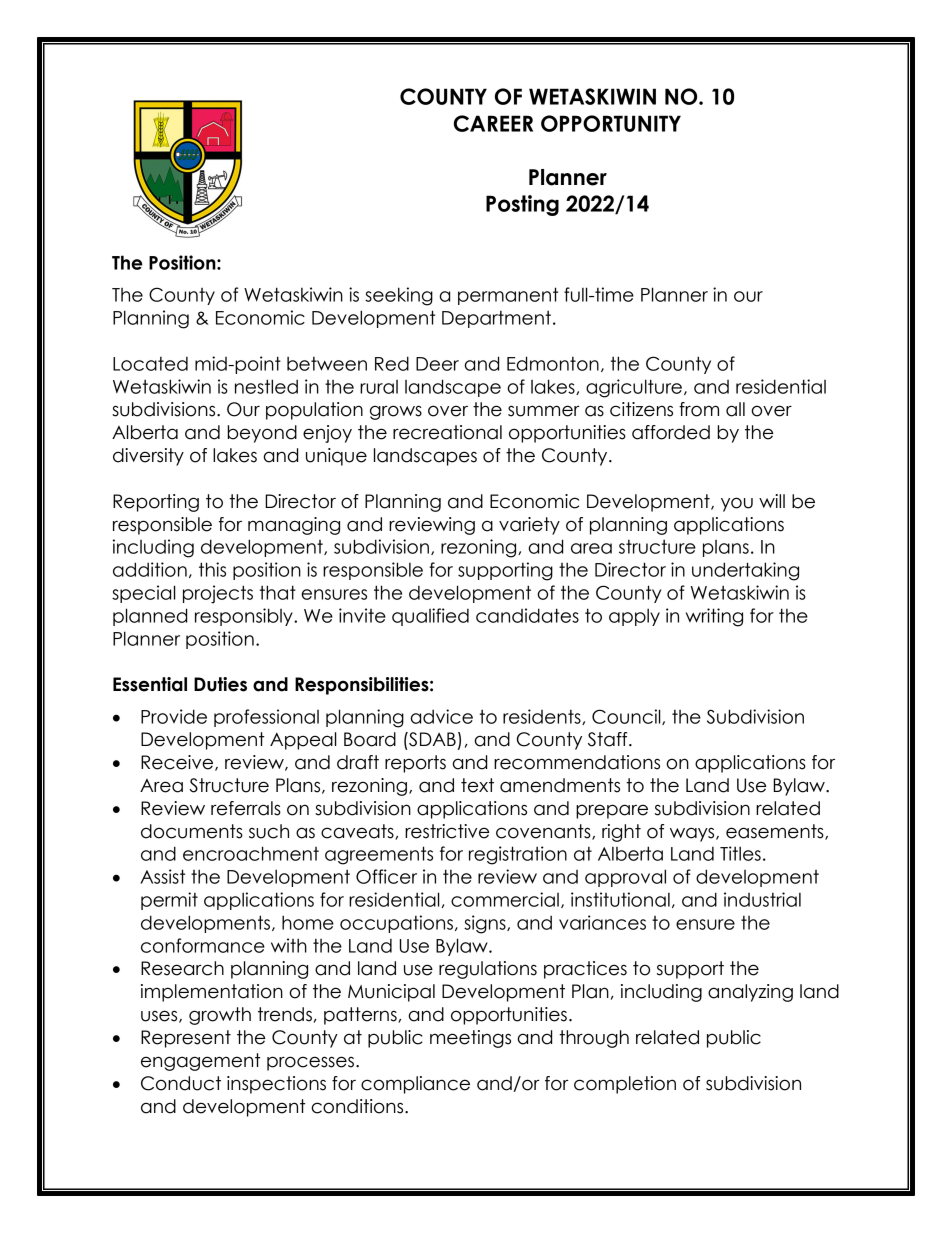  What do you see at coordinates (447, 831) in the image?
I see `restrictive` at bounding box center [447, 831].
